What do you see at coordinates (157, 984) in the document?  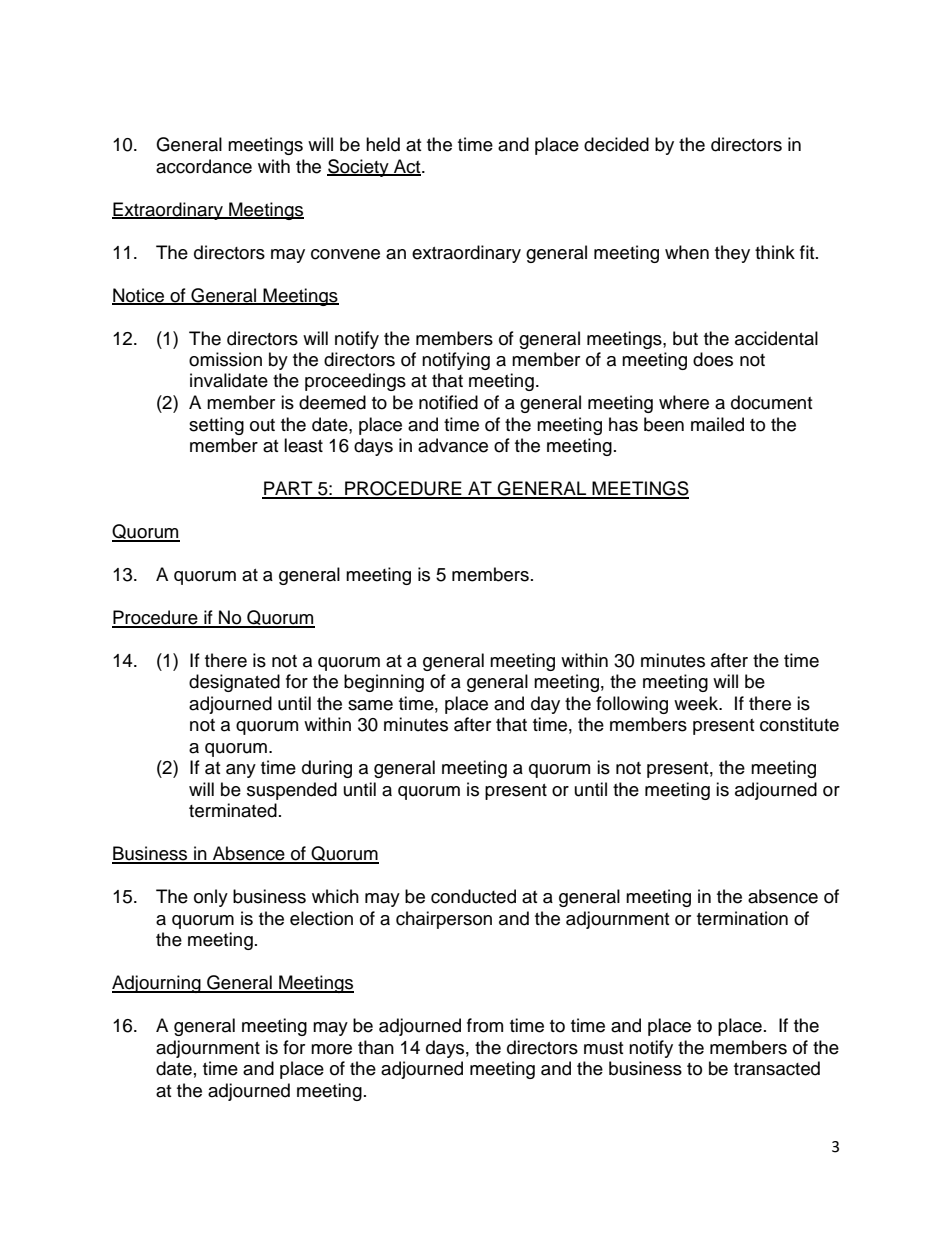 I see `Adjourning` at bounding box center [157, 984].
